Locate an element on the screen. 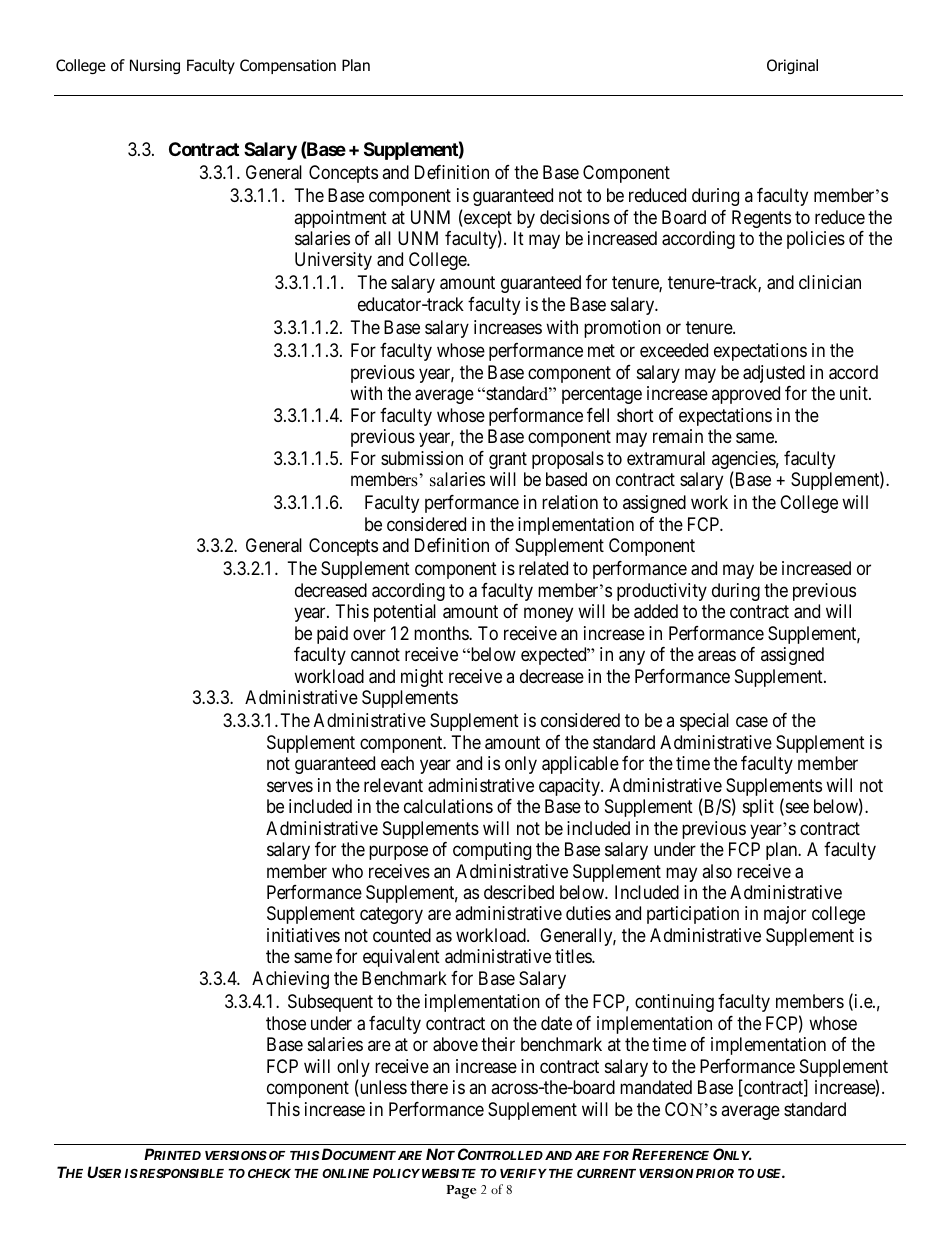 The image size is (952, 1233). decisions is located at coordinates (575, 217).
